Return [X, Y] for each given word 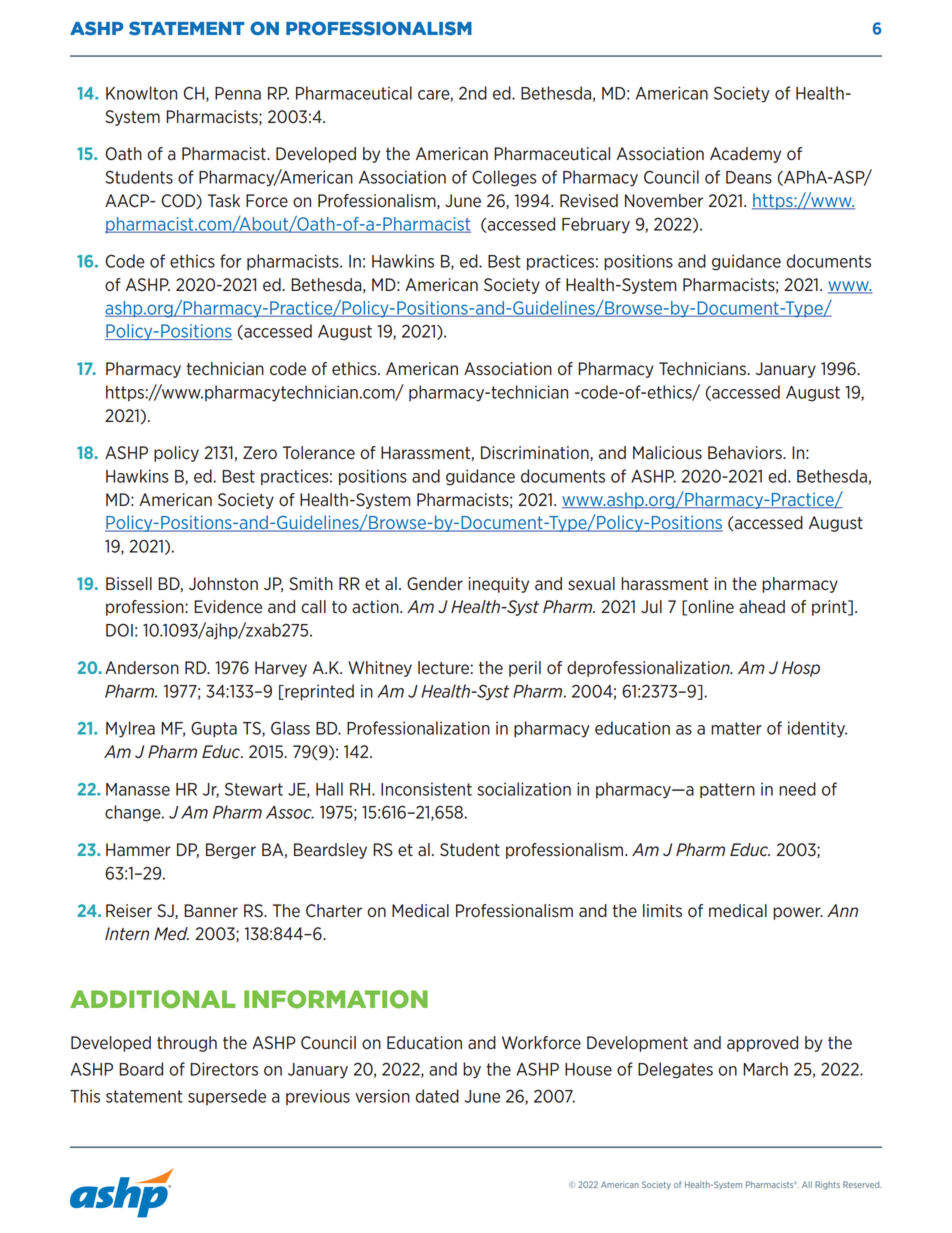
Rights [827, 1185]
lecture [443, 668]
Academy [745, 155]
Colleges [504, 178]
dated [437, 1096]
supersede [227, 1097]
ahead [762, 607]
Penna [238, 93]
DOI [119, 630]
